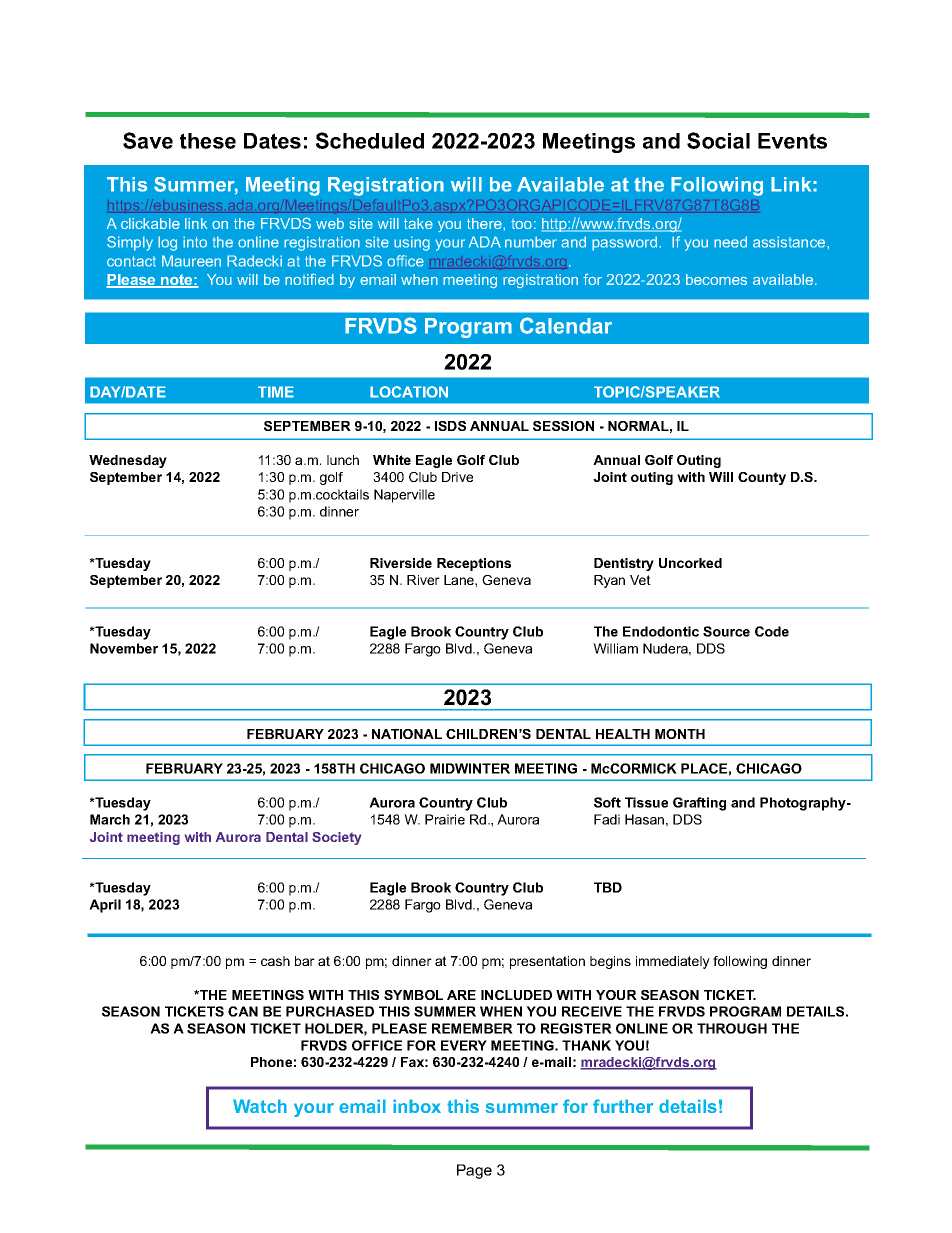  Describe the element at coordinates (208, 141) in the page. I see `these` at that location.
